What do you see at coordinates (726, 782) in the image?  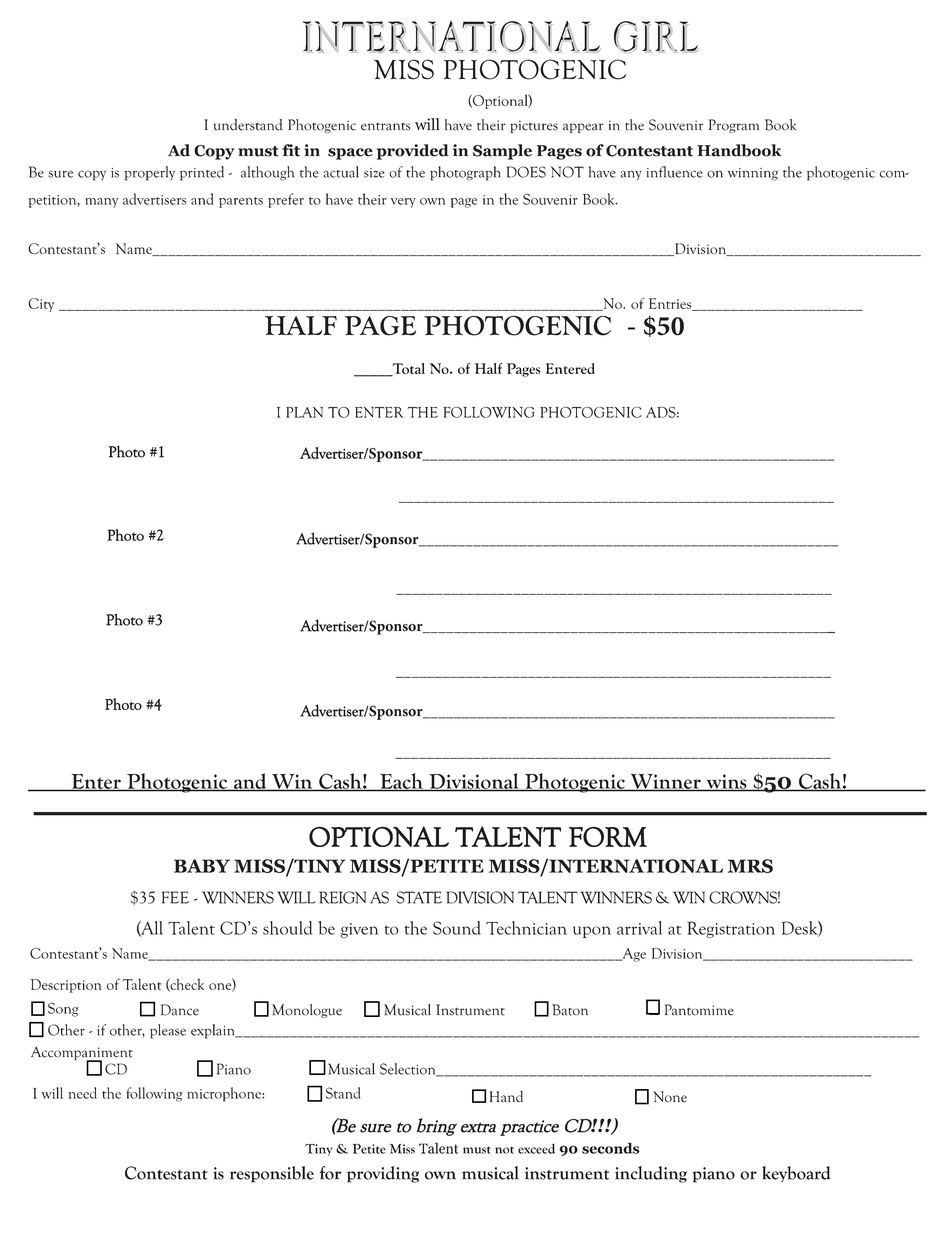 I see `wins` at bounding box center [726, 782].
